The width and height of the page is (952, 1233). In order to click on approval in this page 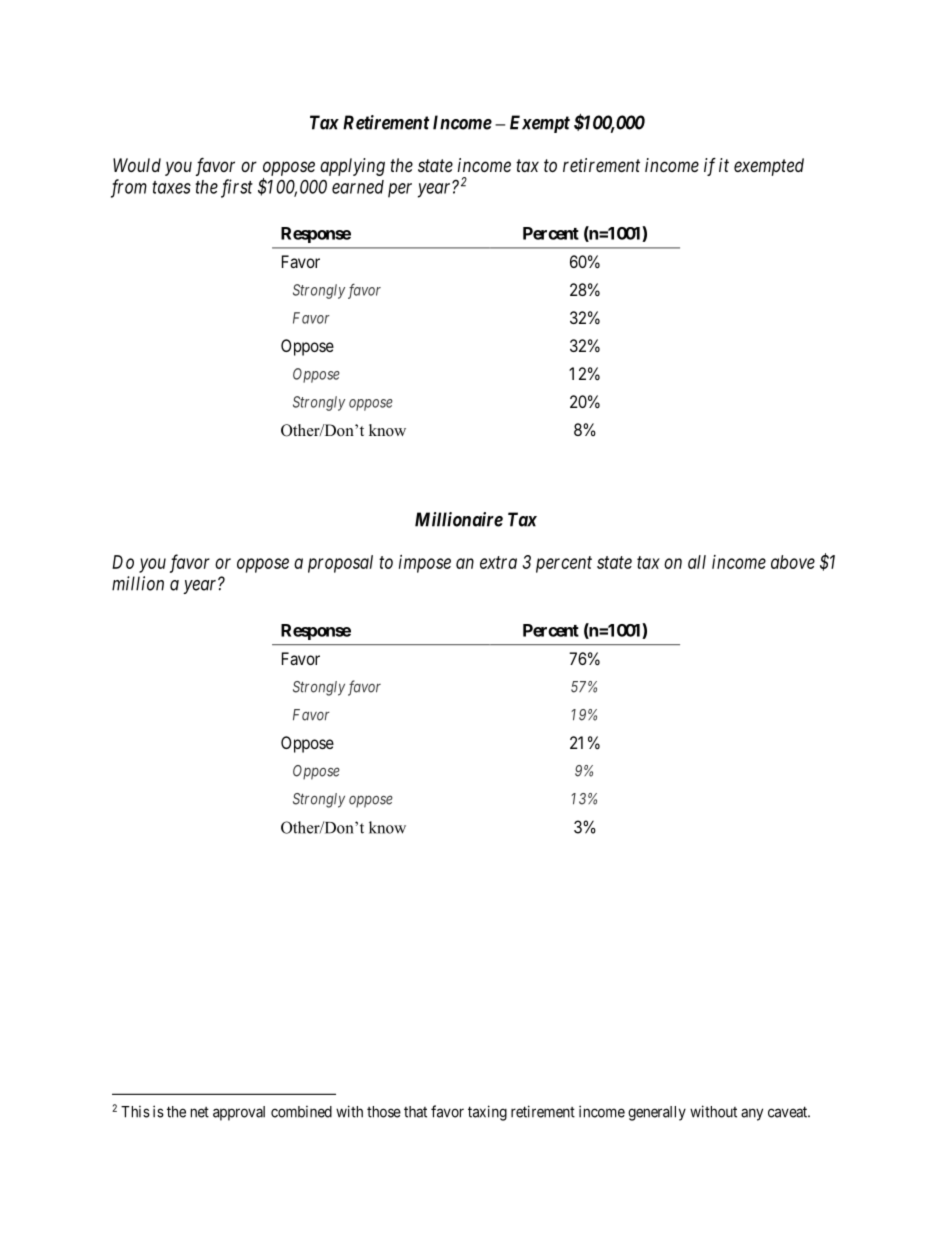, I will do `click(239, 1113)`.
